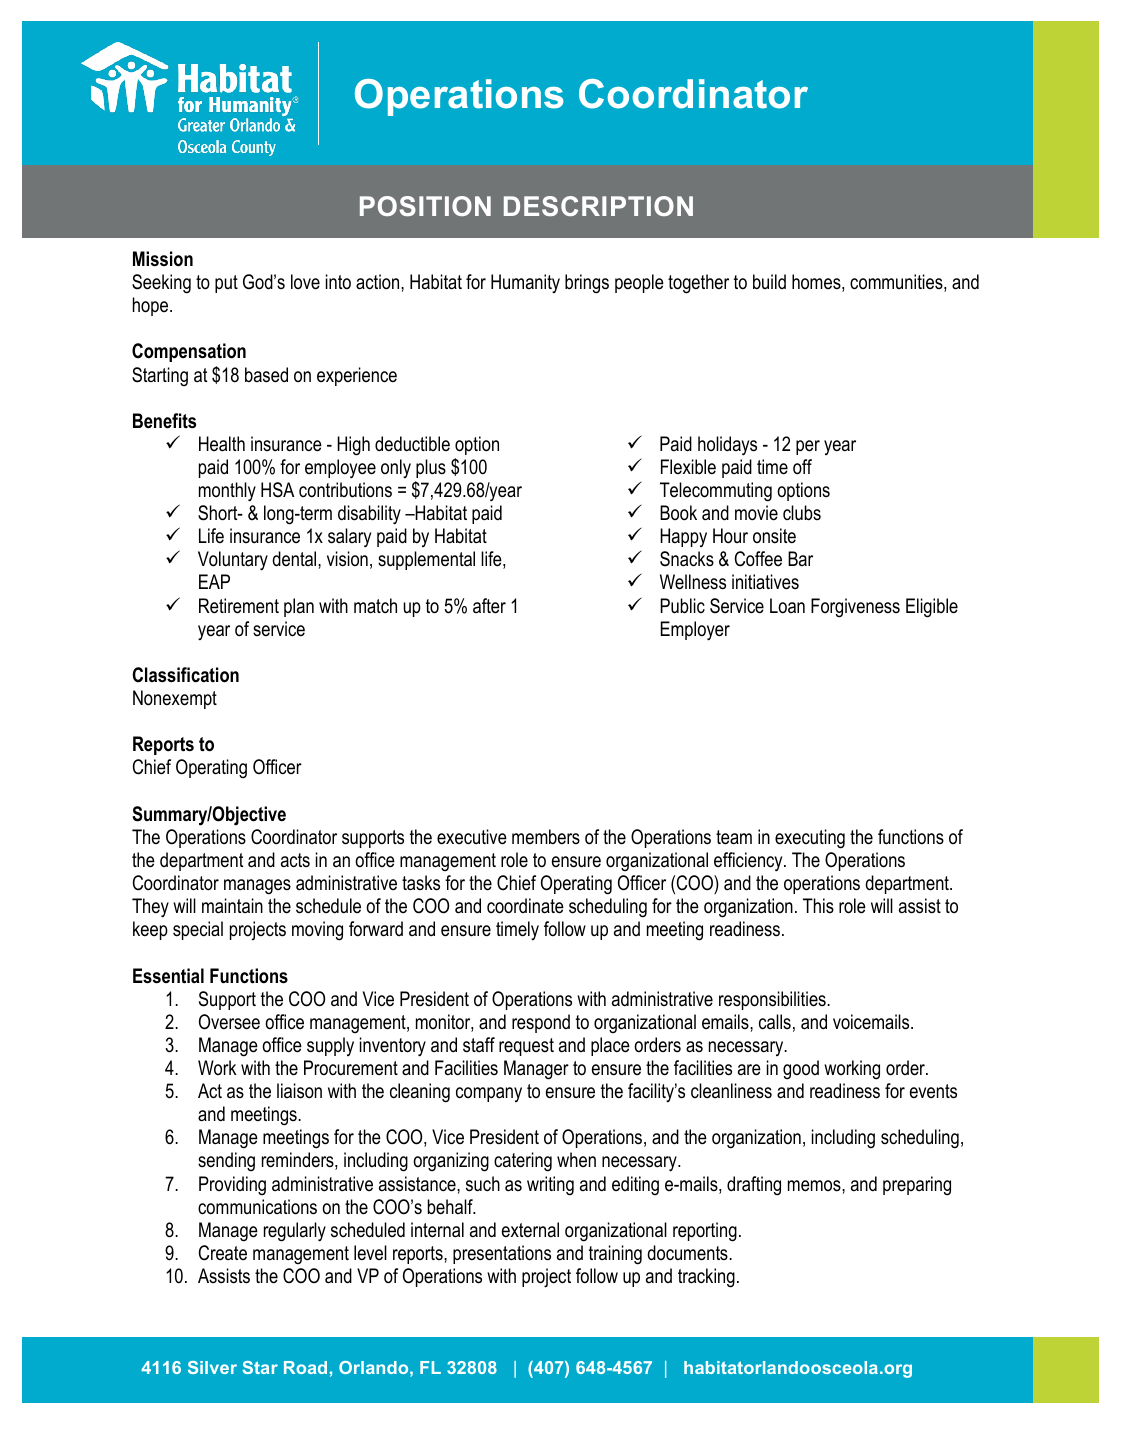  I want to click on after, so click(489, 606).
